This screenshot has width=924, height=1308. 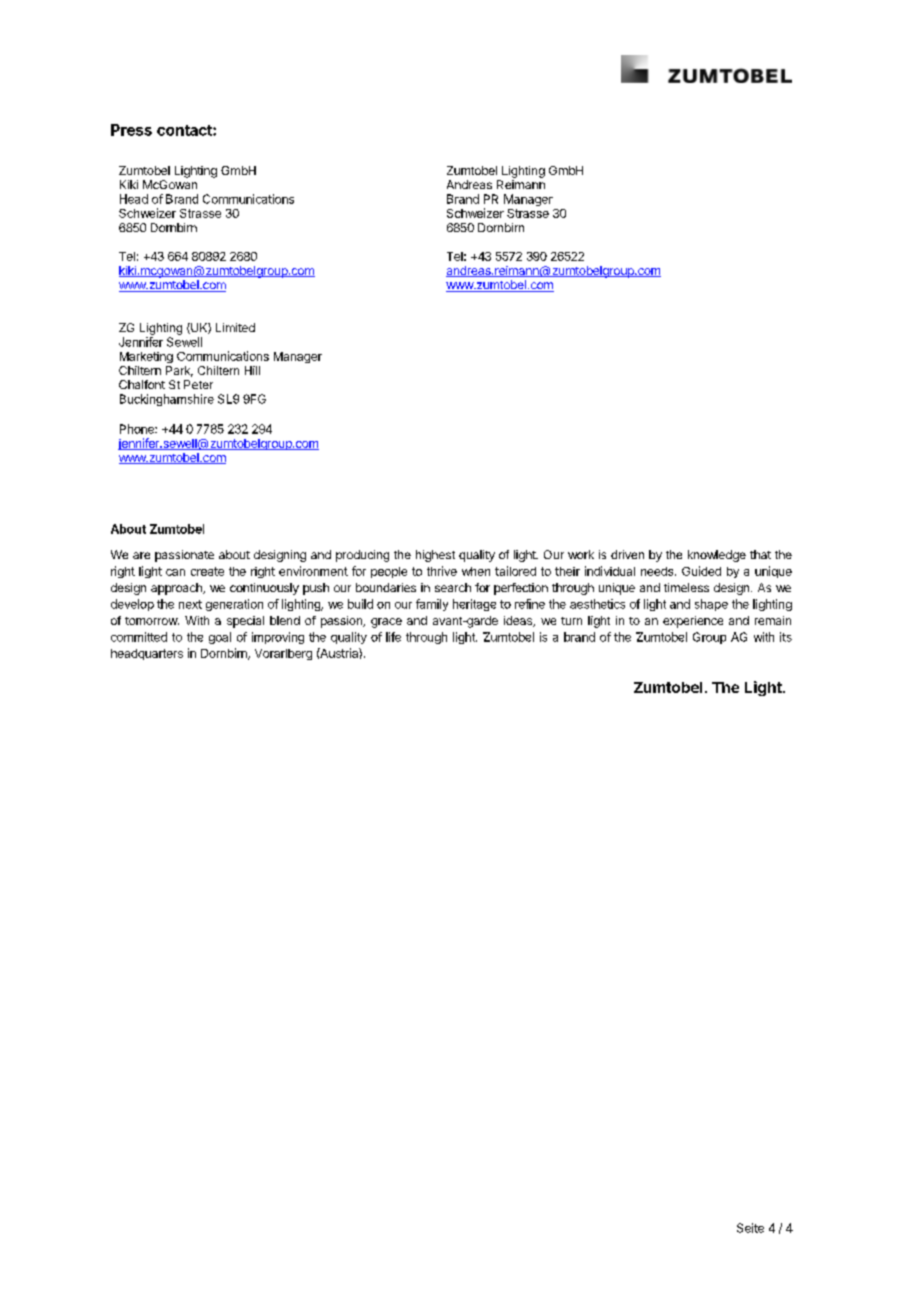 I want to click on life, so click(x=393, y=637).
